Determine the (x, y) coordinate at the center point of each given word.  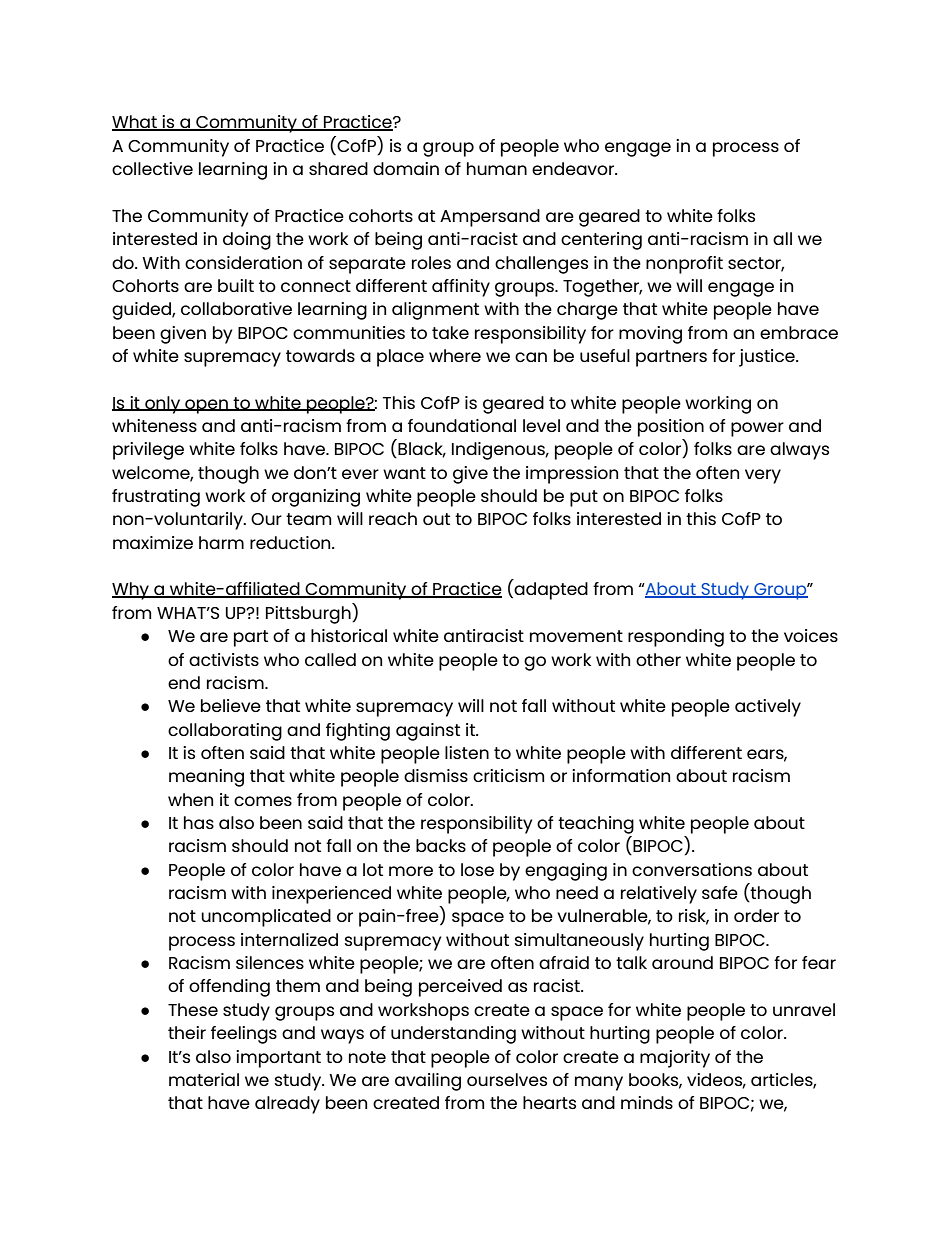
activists (224, 659)
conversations (692, 869)
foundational (462, 425)
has (199, 822)
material (204, 1079)
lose (477, 869)
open (206, 406)
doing (247, 241)
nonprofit (684, 265)
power (757, 429)
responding (676, 638)
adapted (551, 591)
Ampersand (490, 218)
